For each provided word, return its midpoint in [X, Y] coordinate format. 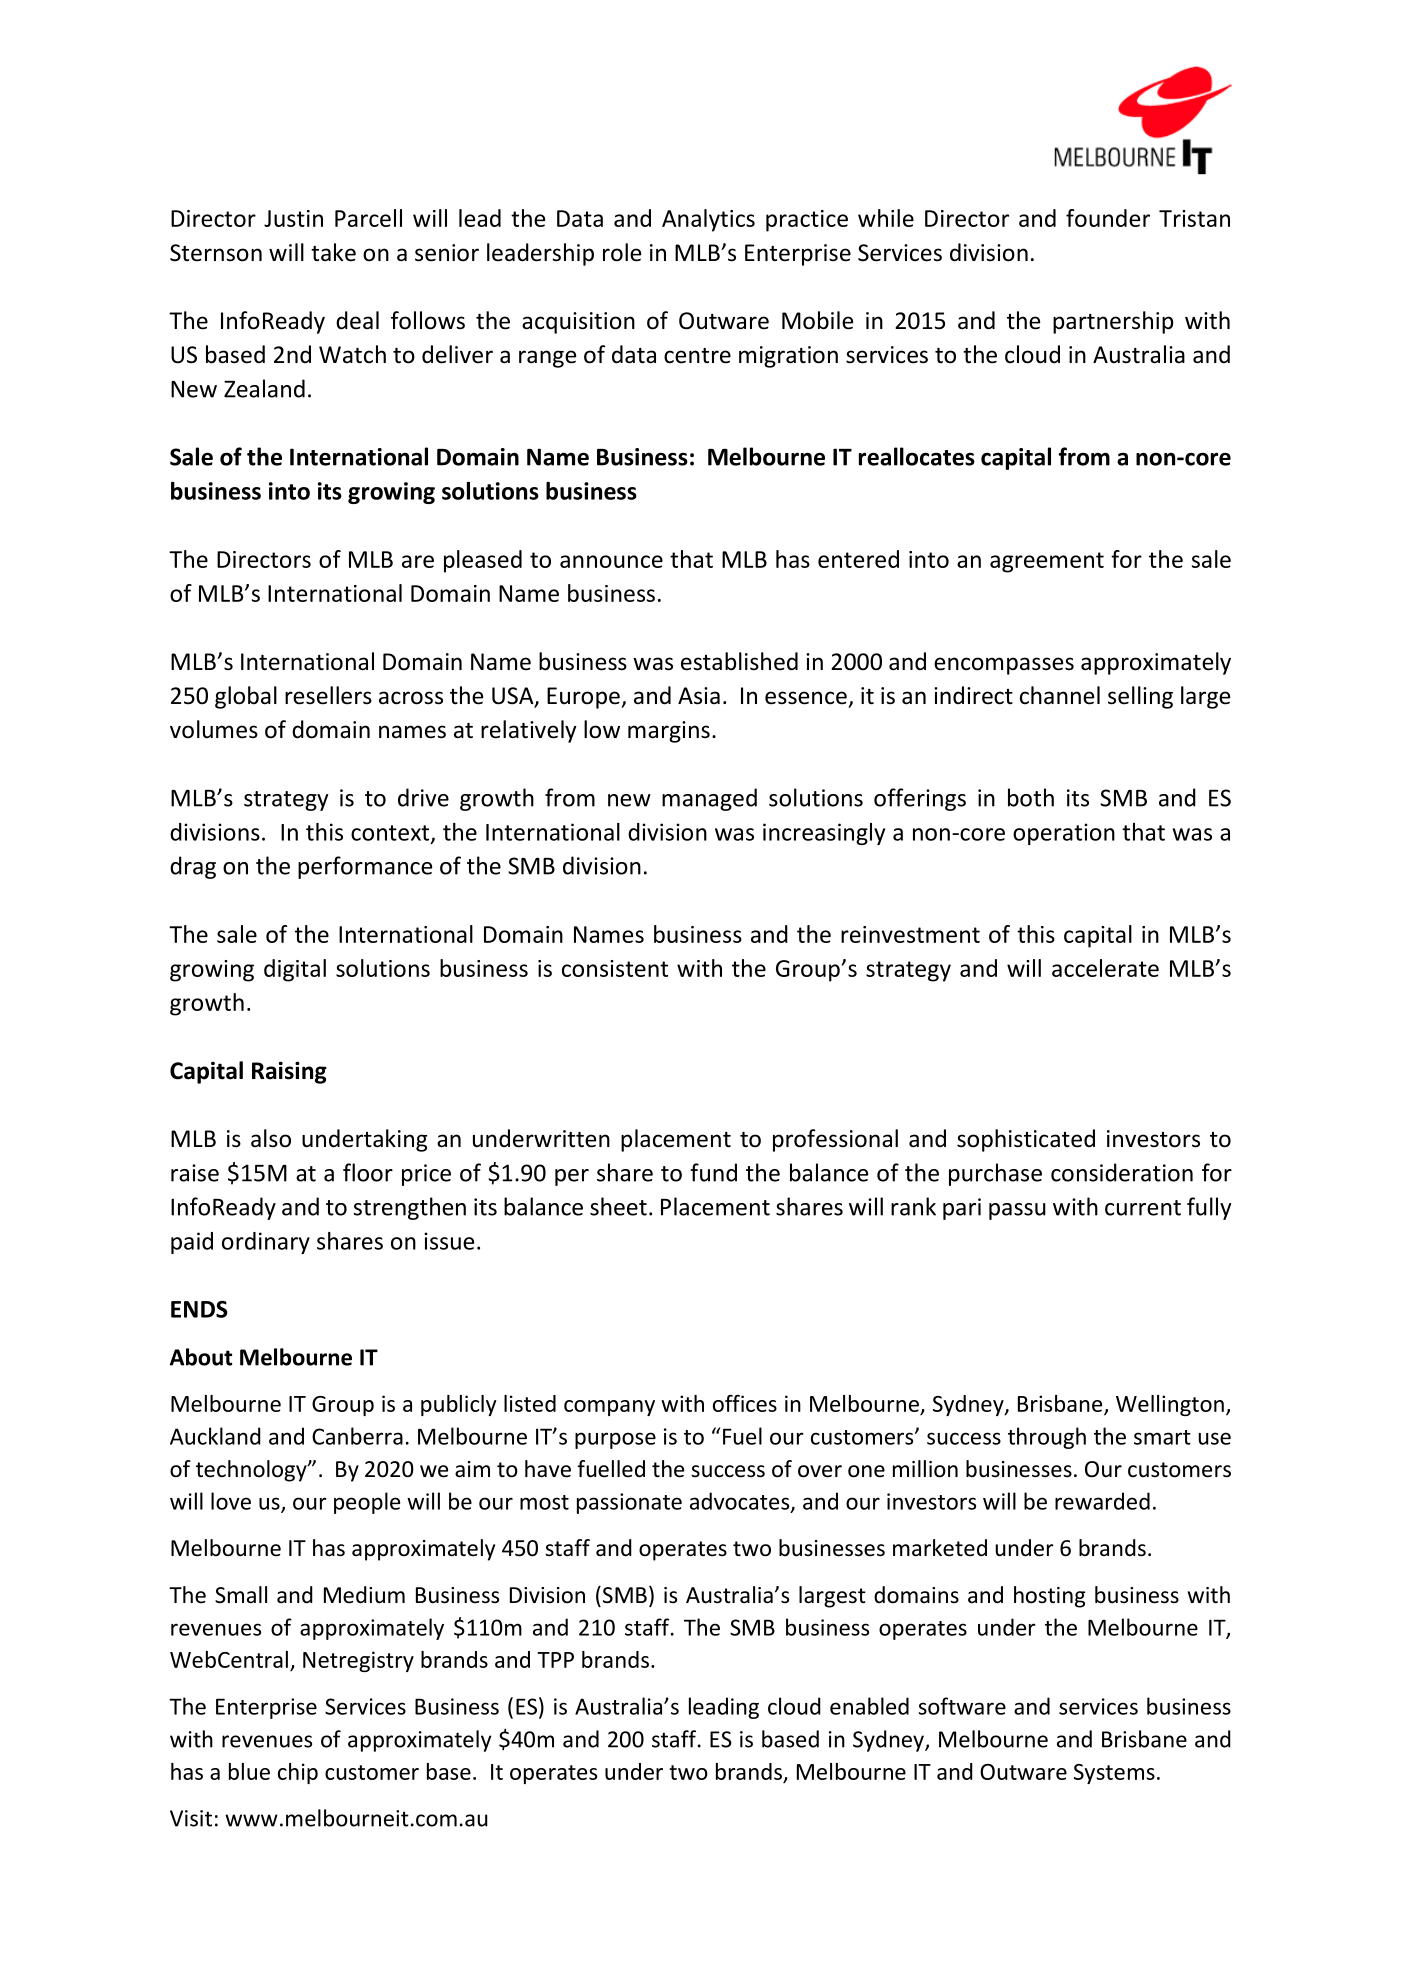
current [1143, 1208]
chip [298, 1773]
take [333, 252]
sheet [618, 1206]
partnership [1113, 322]
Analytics [708, 220]
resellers [328, 695]
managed [709, 799]
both [1031, 797]
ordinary [266, 1243]
